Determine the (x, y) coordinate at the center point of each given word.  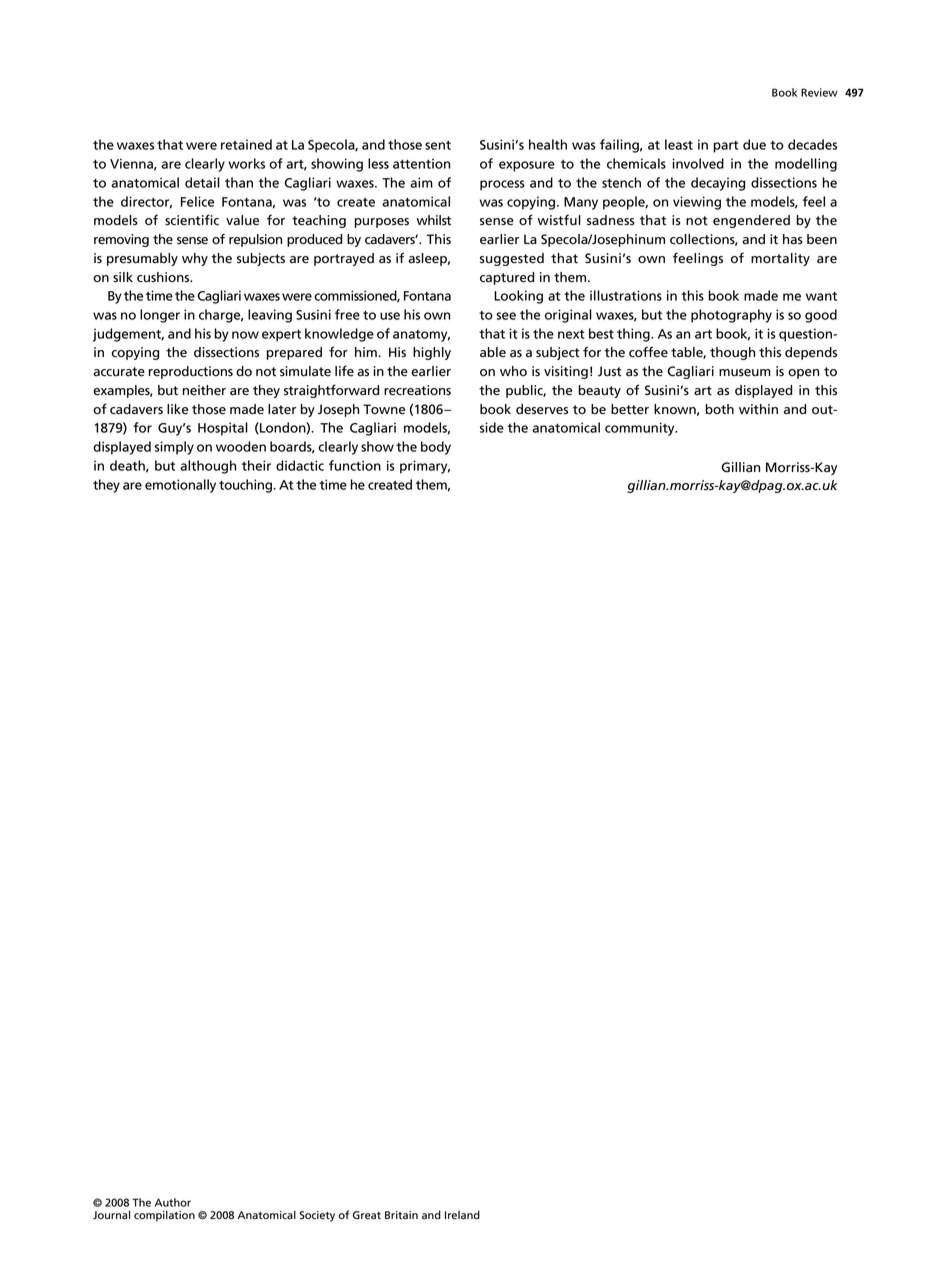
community (641, 429)
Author (173, 1202)
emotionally (180, 486)
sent (438, 145)
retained (246, 144)
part (726, 147)
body (436, 448)
